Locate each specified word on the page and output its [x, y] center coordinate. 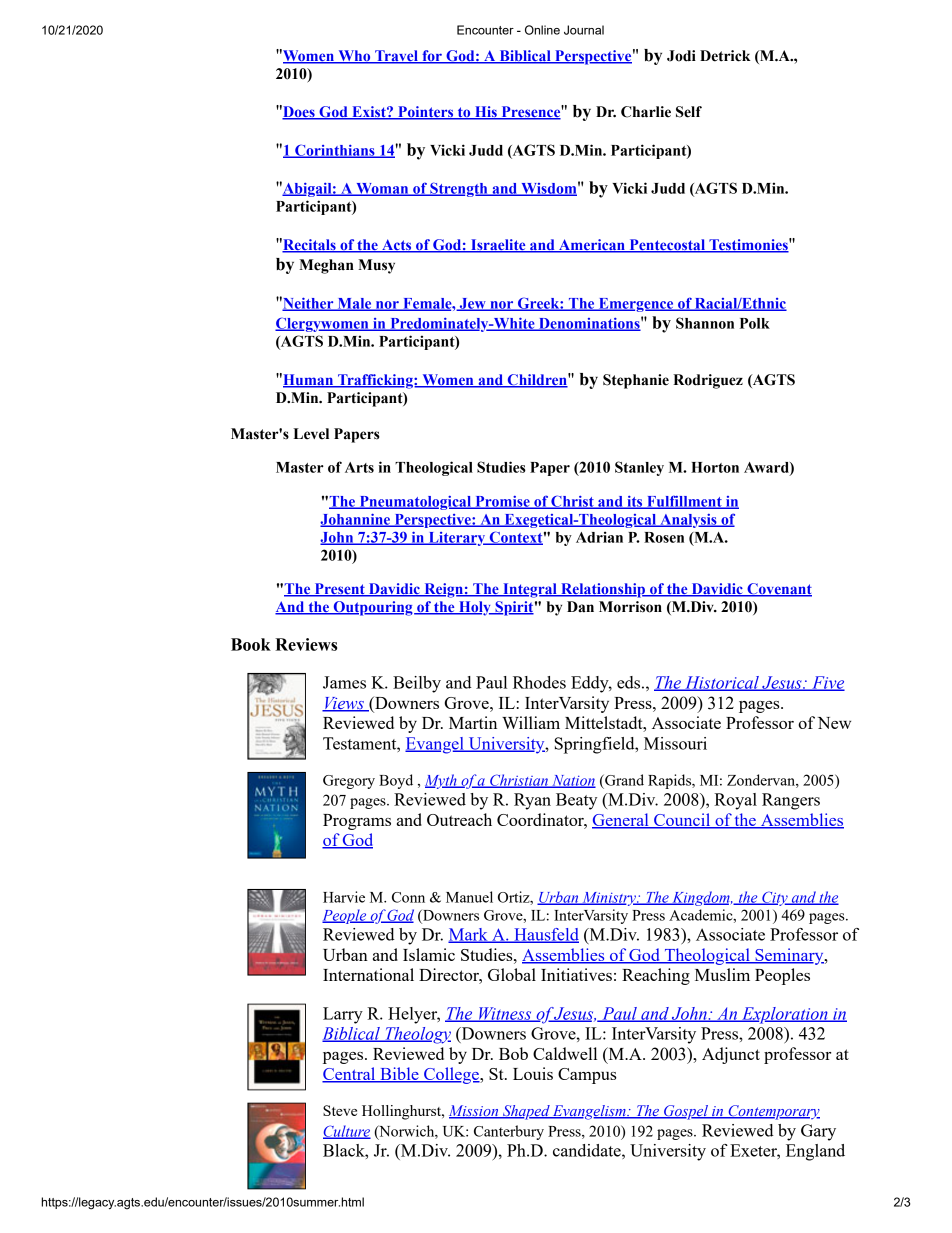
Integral [530, 590]
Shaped [526, 1112]
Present [339, 590]
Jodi [681, 56]
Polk [755, 323]
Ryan [532, 801]
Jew [472, 304]
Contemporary [773, 1112]
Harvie [344, 897]
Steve [340, 1110]
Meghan [326, 266]
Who [354, 57]
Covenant [778, 590]
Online [542, 30]
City [775, 898]
